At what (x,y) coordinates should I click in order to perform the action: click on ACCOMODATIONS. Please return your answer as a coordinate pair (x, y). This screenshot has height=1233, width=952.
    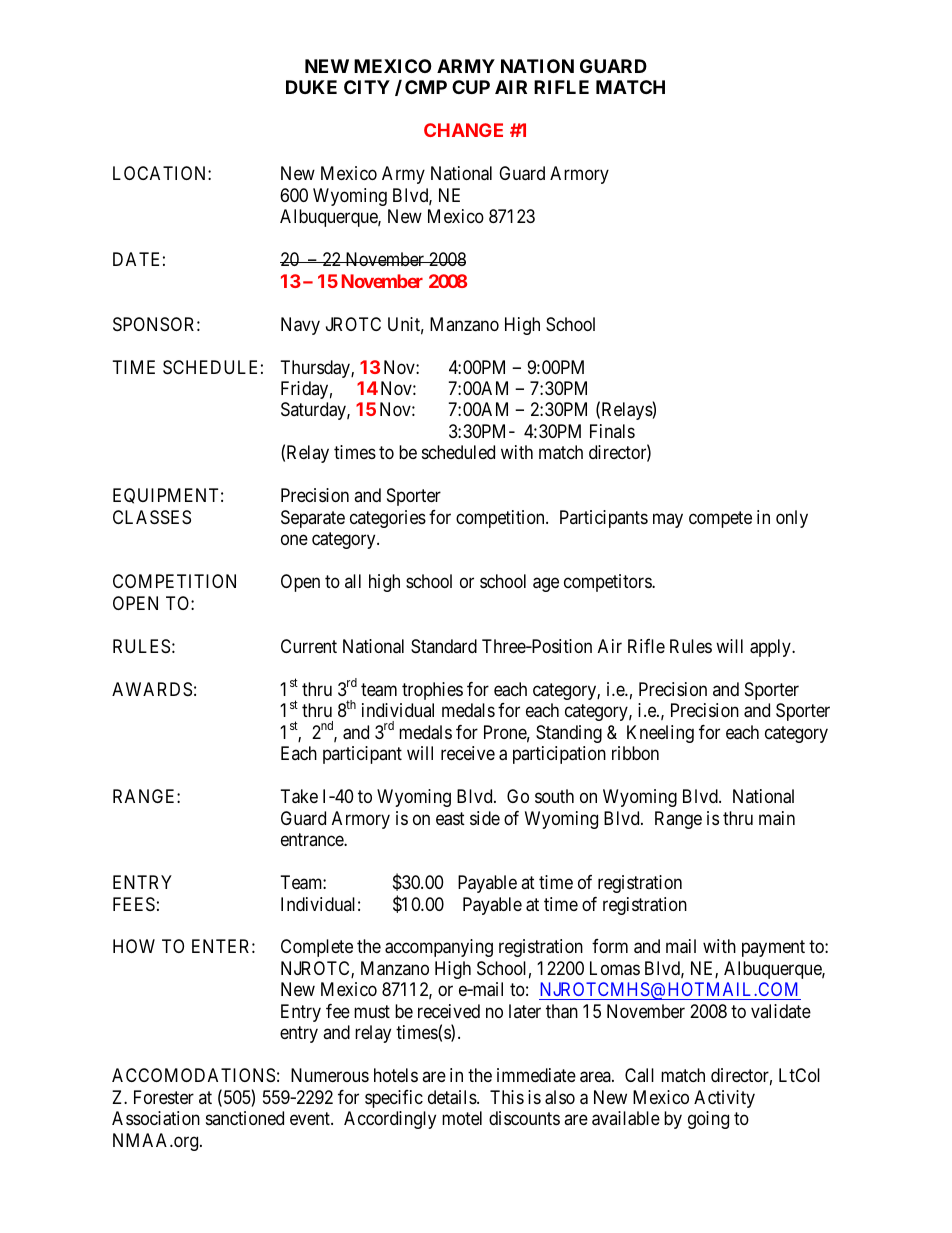
    Looking at the image, I should click on (193, 1075).
